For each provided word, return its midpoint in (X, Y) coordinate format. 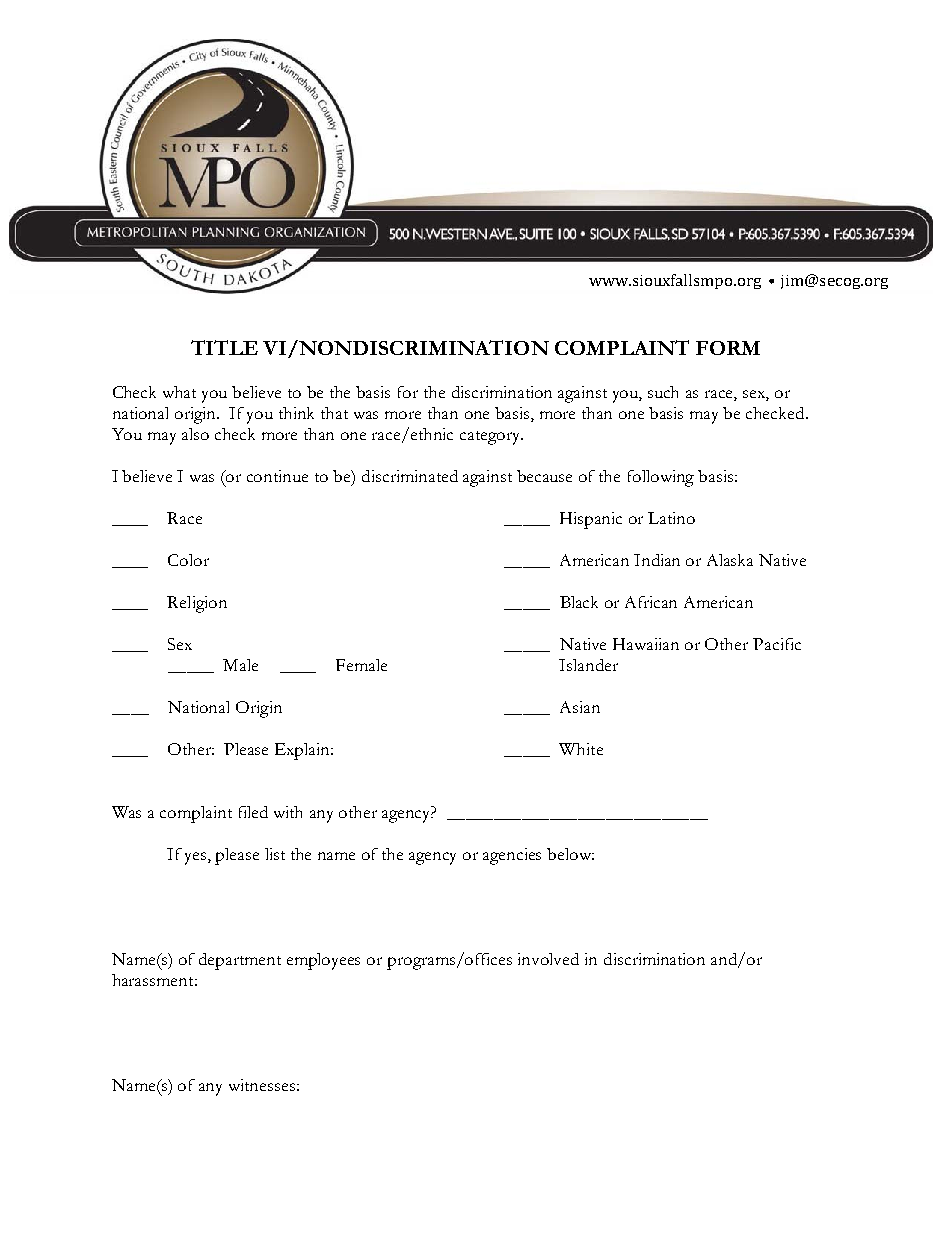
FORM (728, 348)
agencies (512, 856)
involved (548, 959)
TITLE (224, 347)
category (491, 438)
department (240, 961)
